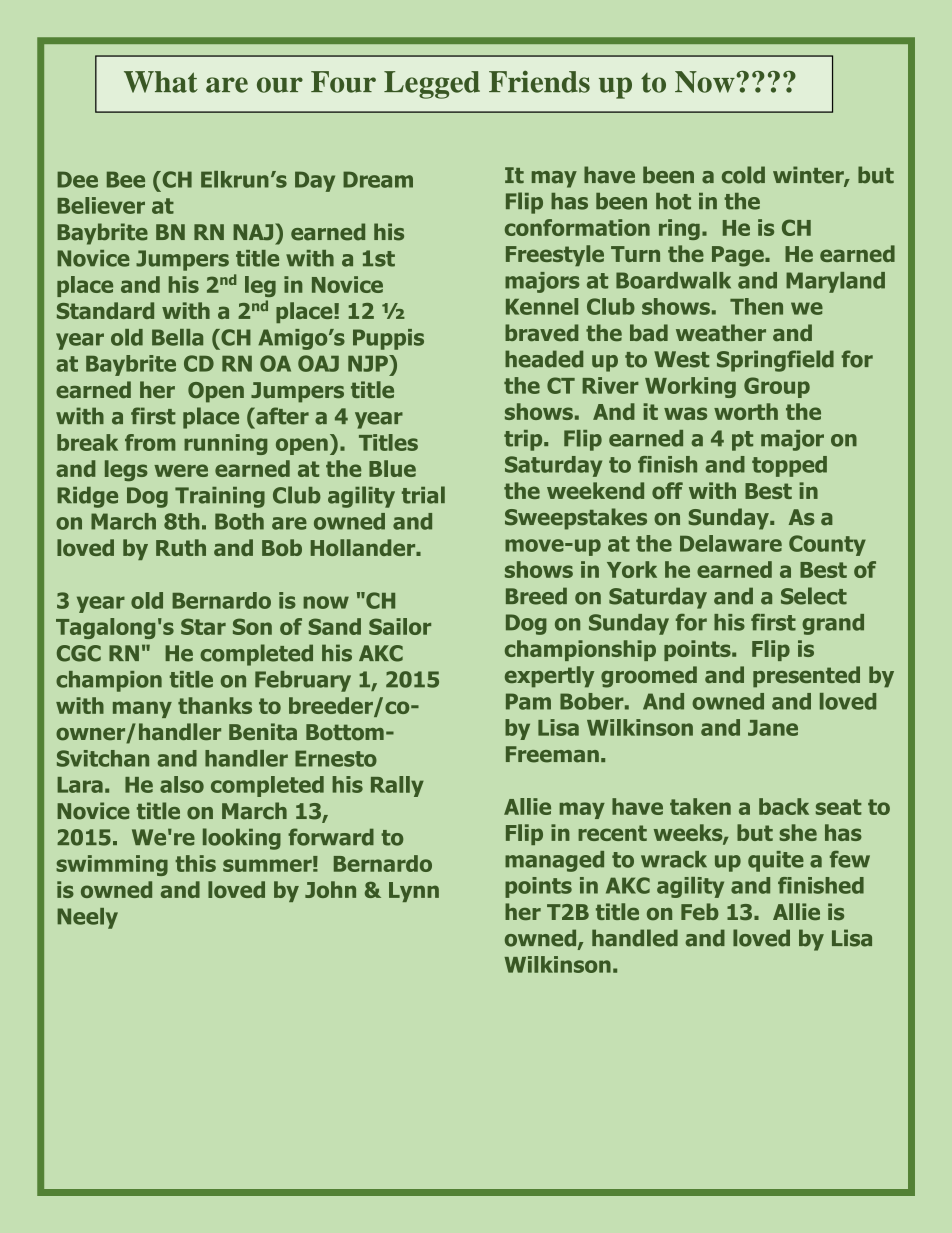  I want to click on Freestyle, so click(555, 255).
